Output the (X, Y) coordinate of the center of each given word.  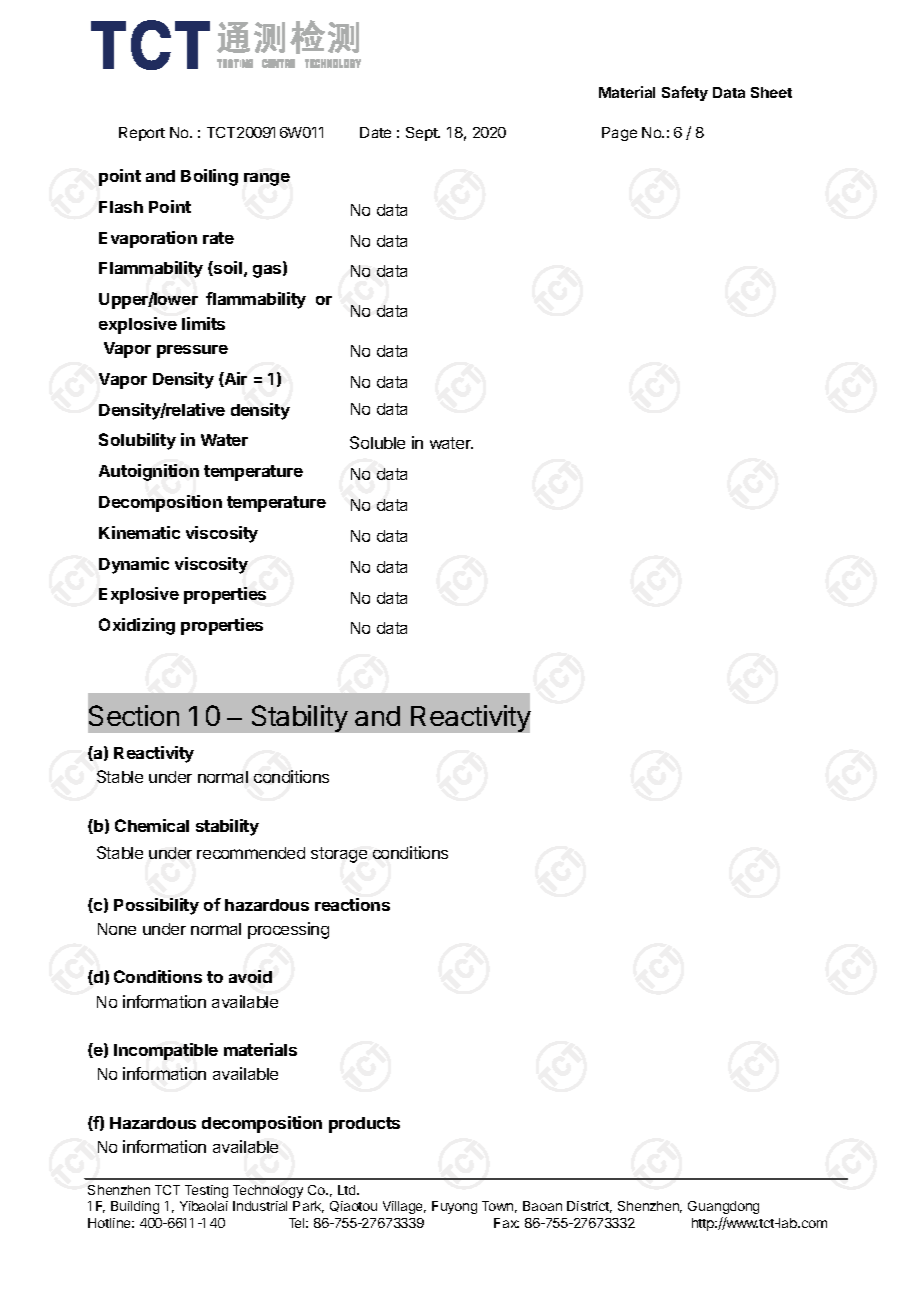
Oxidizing (137, 626)
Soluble (377, 442)
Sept (423, 134)
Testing (206, 1191)
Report (142, 134)
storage (339, 855)
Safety (685, 93)
